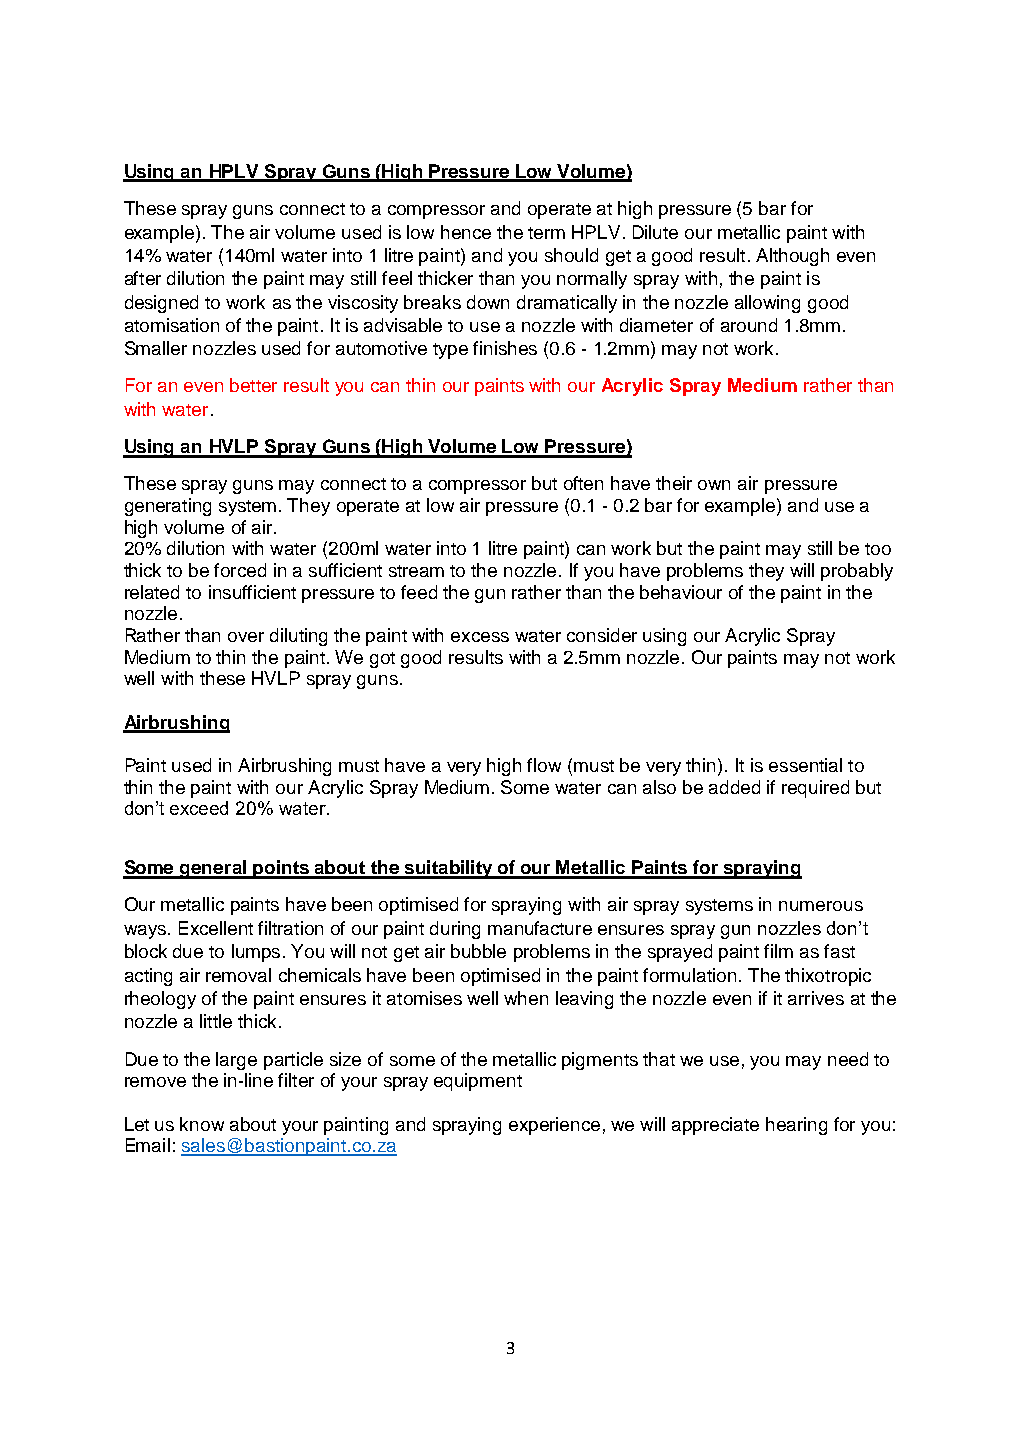 This document has height=1443, width=1021. Describe the element at coordinates (546, 233) in the document. I see `term` at that location.
